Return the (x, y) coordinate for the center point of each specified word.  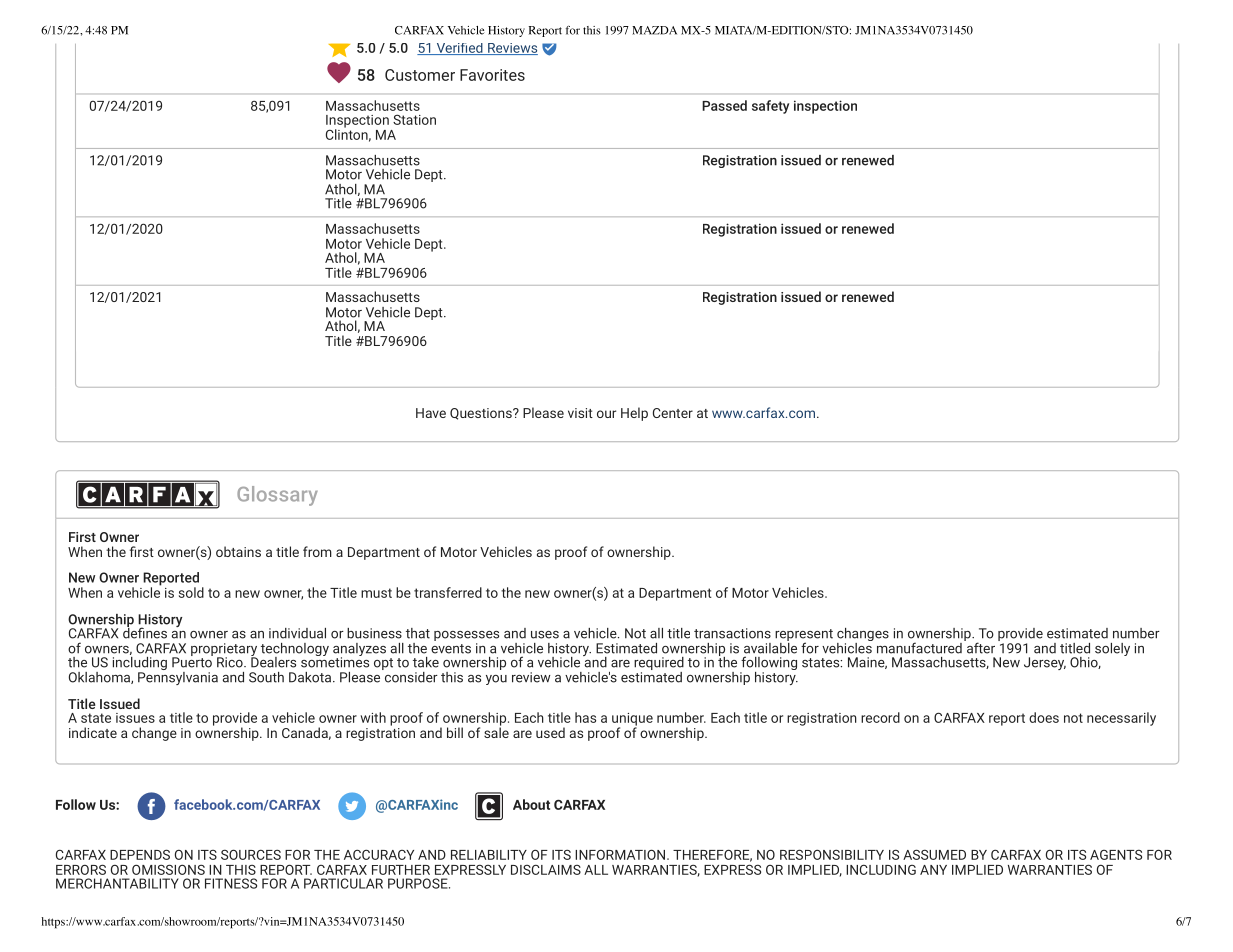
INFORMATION (621, 854)
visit (580, 413)
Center (673, 413)
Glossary (277, 496)
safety (770, 107)
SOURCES (251, 854)
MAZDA (654, 30)
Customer (420, 75)
